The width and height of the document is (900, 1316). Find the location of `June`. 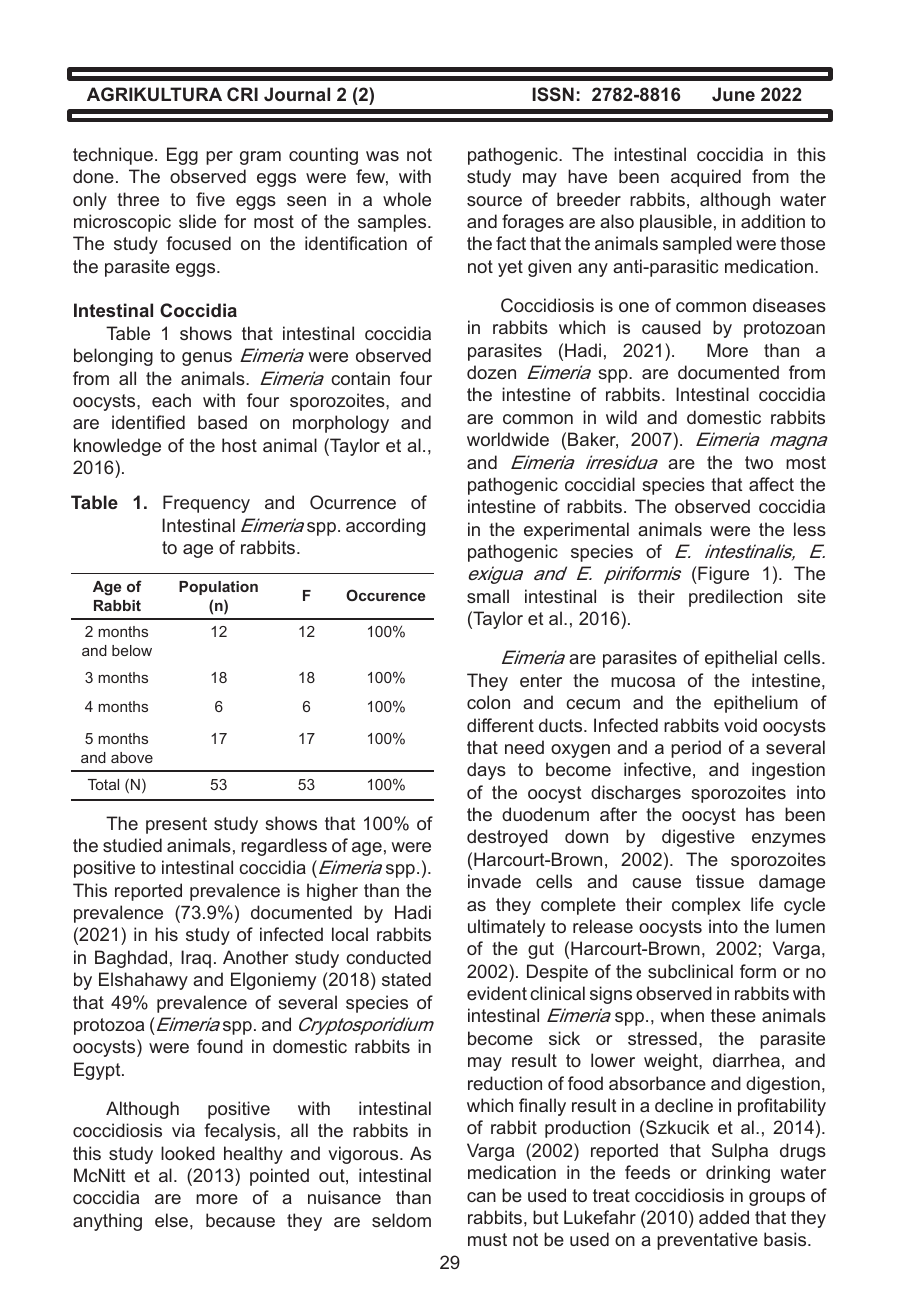

June is located at coordinates (733, 94).
